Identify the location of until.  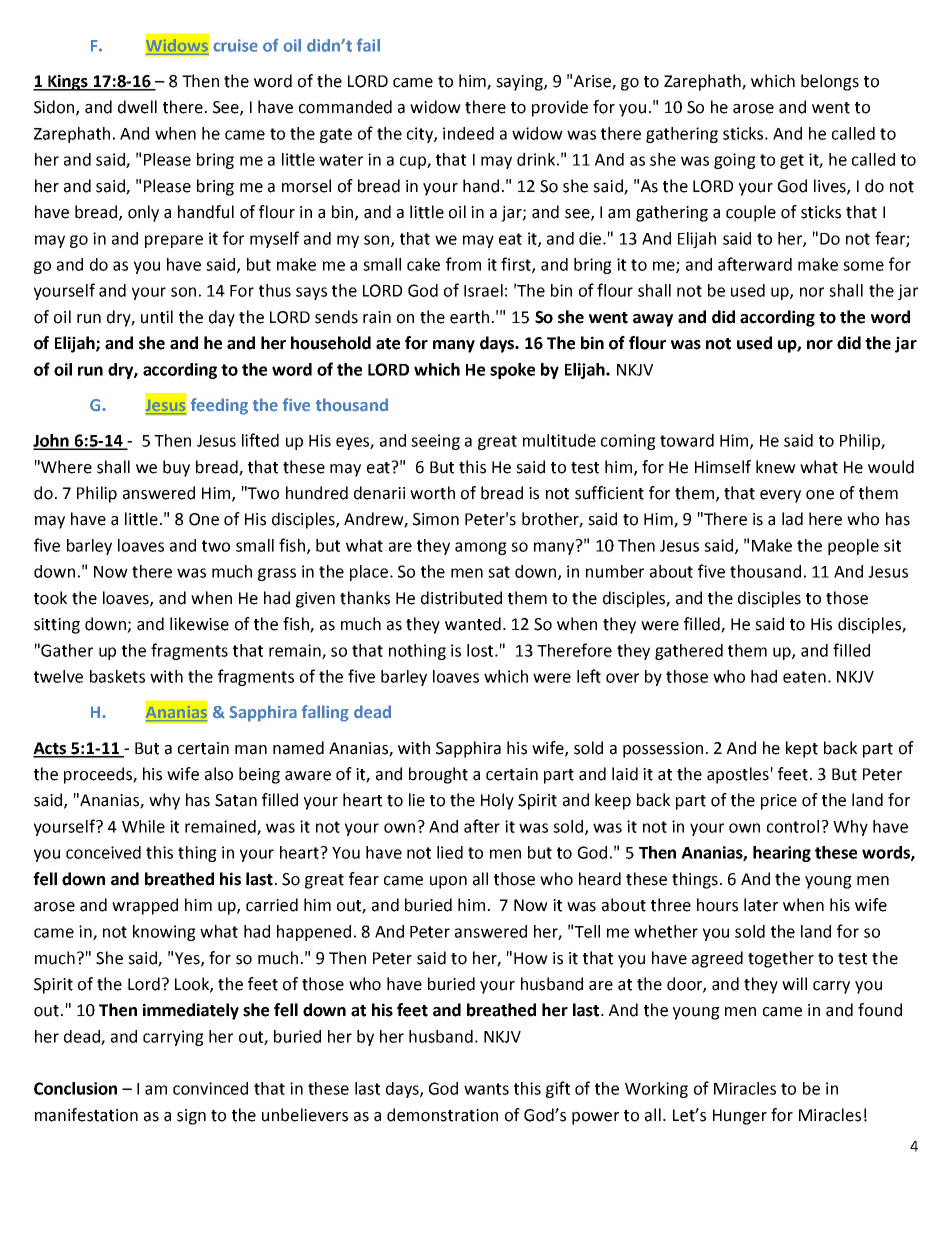
(157, 317).
